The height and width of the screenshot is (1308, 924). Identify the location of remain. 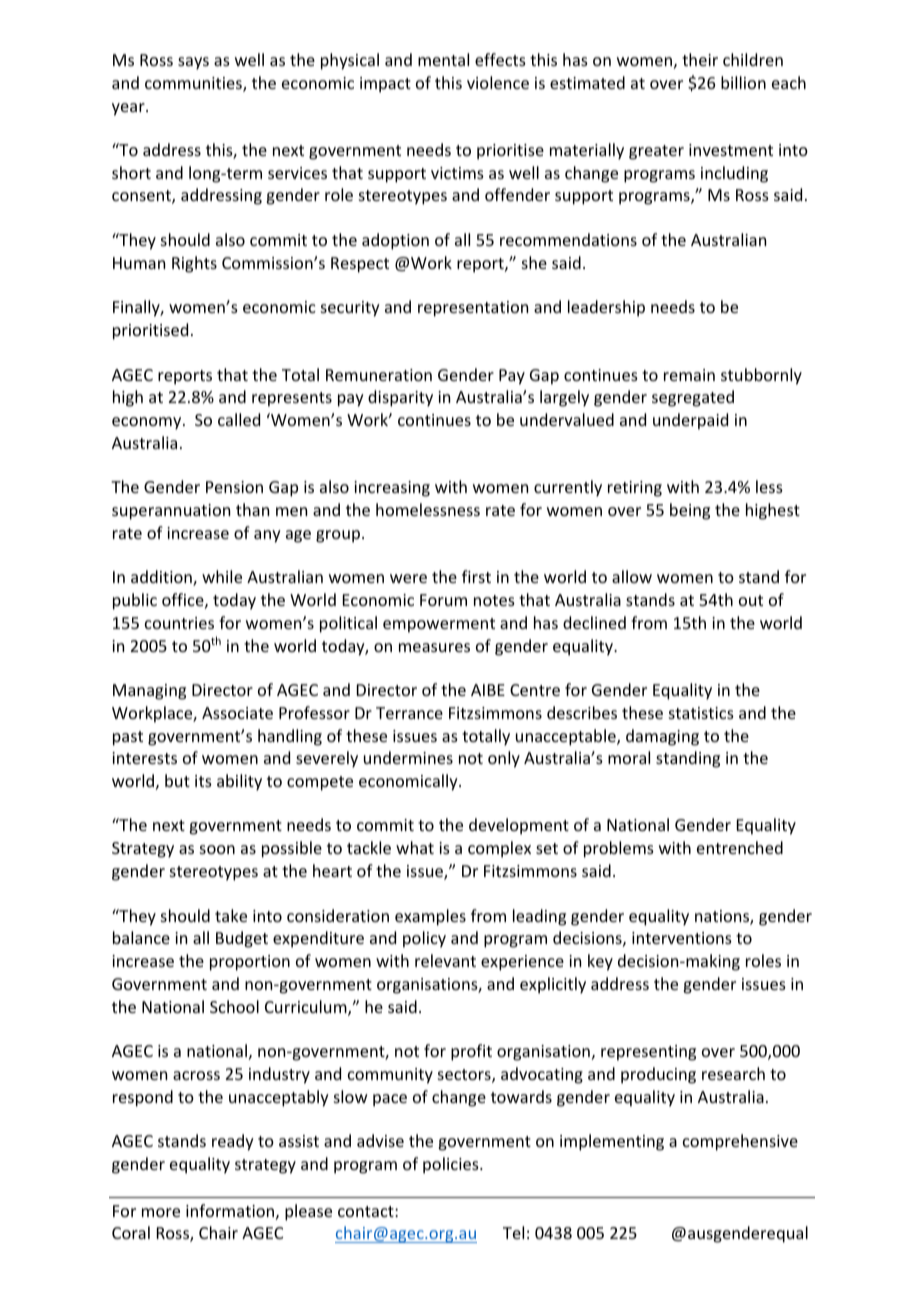
(689, 375).
